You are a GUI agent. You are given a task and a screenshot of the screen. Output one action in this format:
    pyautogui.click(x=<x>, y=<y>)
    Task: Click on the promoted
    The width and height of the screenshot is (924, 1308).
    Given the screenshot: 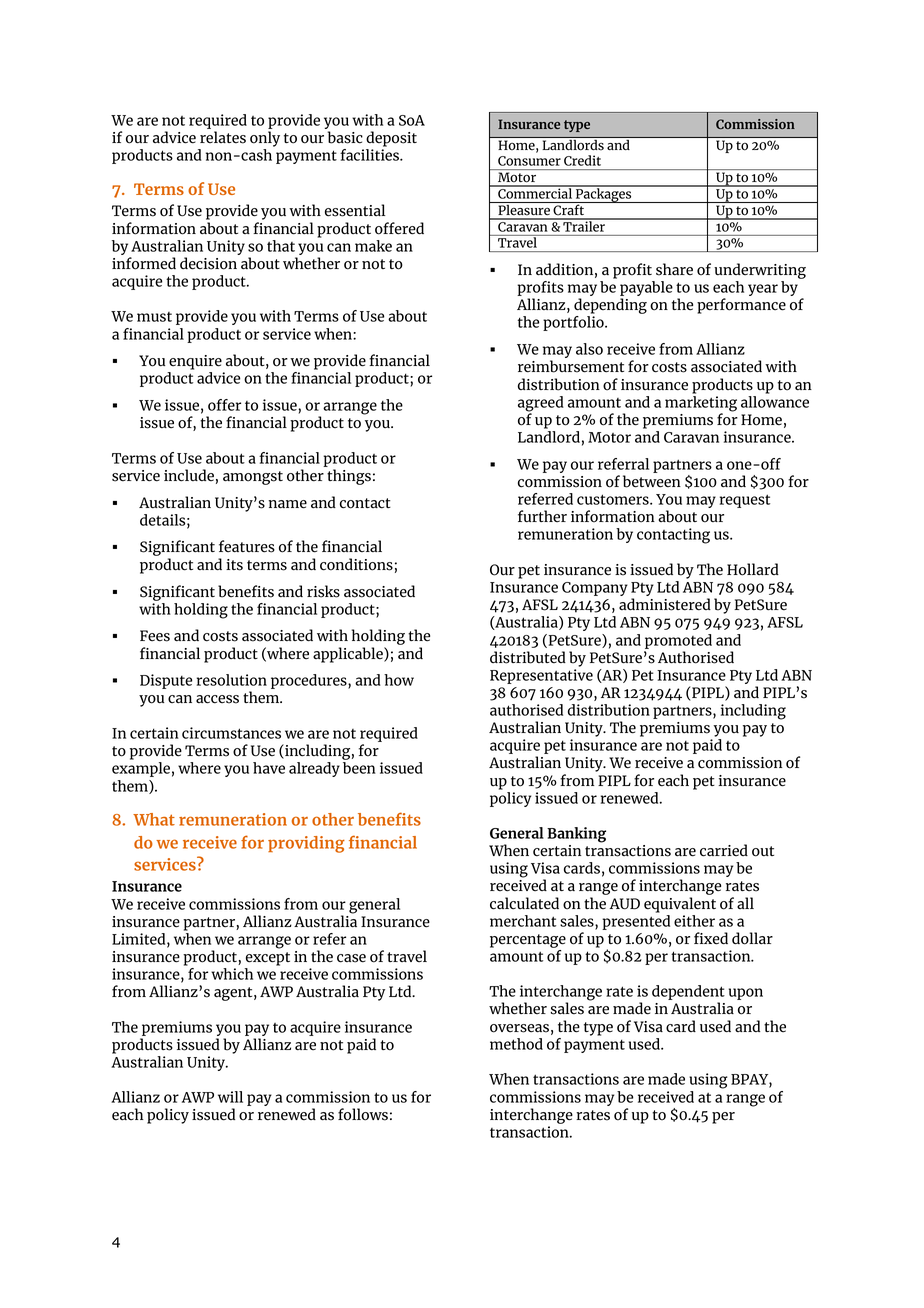 What is the action you would take?
    pyautogui.click(x=678, y=641)
